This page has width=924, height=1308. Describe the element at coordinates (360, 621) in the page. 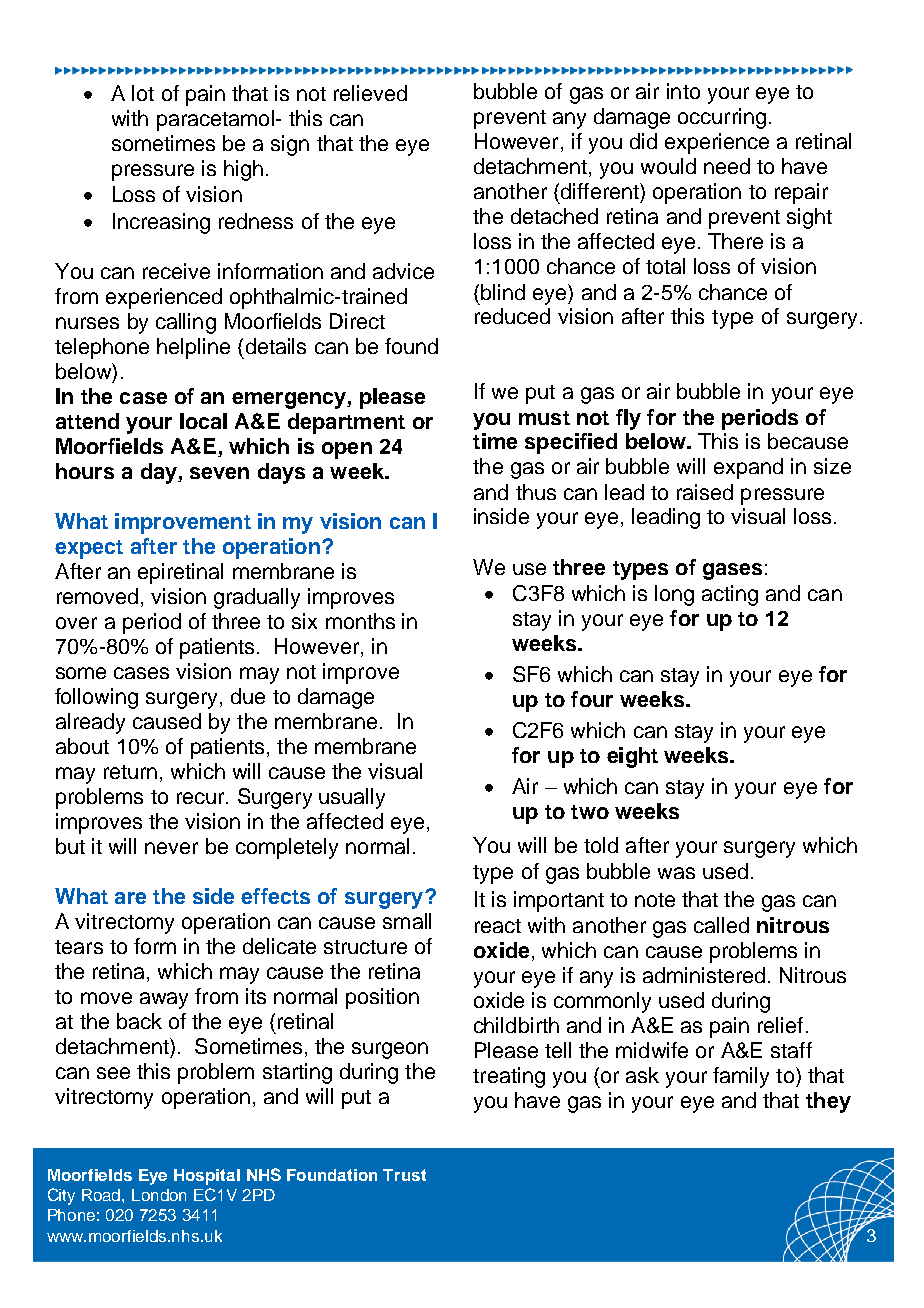

I see `months` at that location.
